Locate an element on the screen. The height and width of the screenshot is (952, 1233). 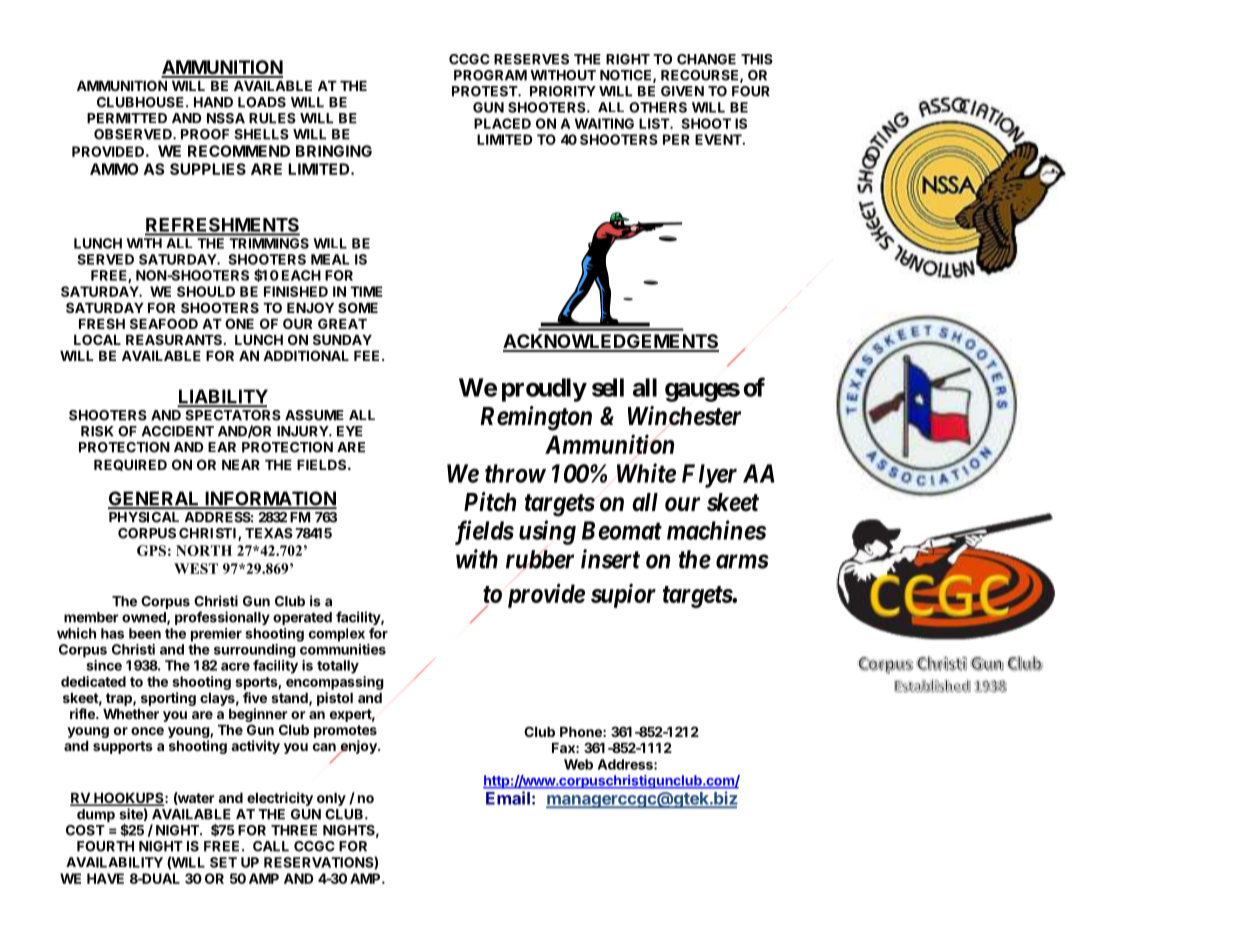
HAND is located at coordinates (213, 102).
